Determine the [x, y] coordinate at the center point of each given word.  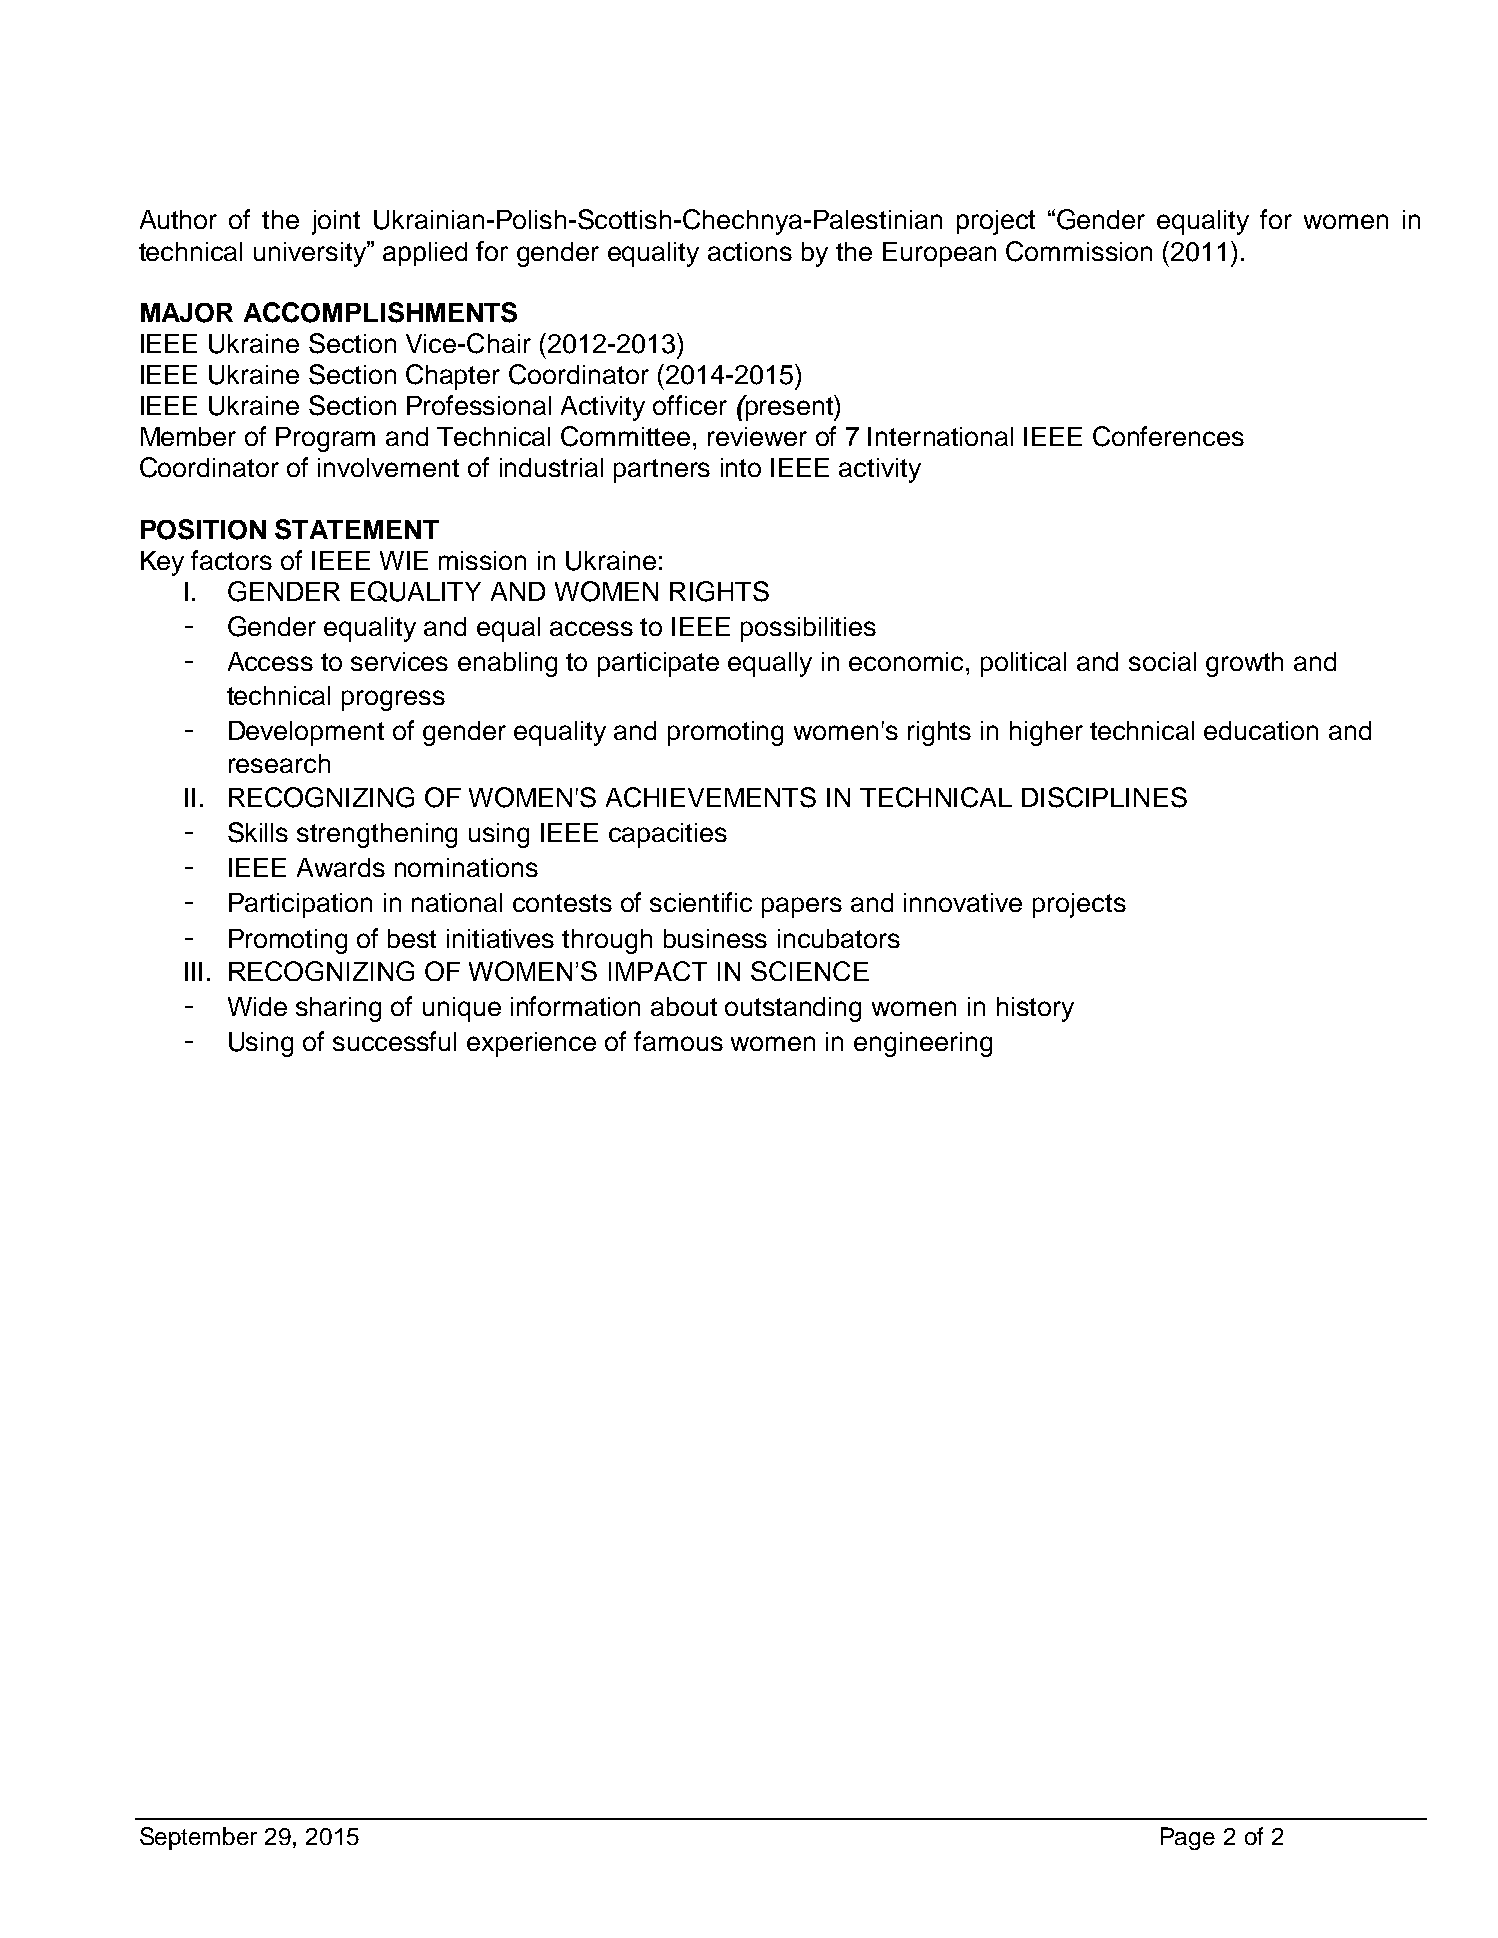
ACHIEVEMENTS [711, 797]
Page [1188, 1838]
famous [678, 1041]
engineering [923, 1044]
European [939, 254]
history [1035, 1009]
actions [750, 251]
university [311, 254]
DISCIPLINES [1104, 797]
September [198, 1838]
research [279, 763]
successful [394, 1041]
